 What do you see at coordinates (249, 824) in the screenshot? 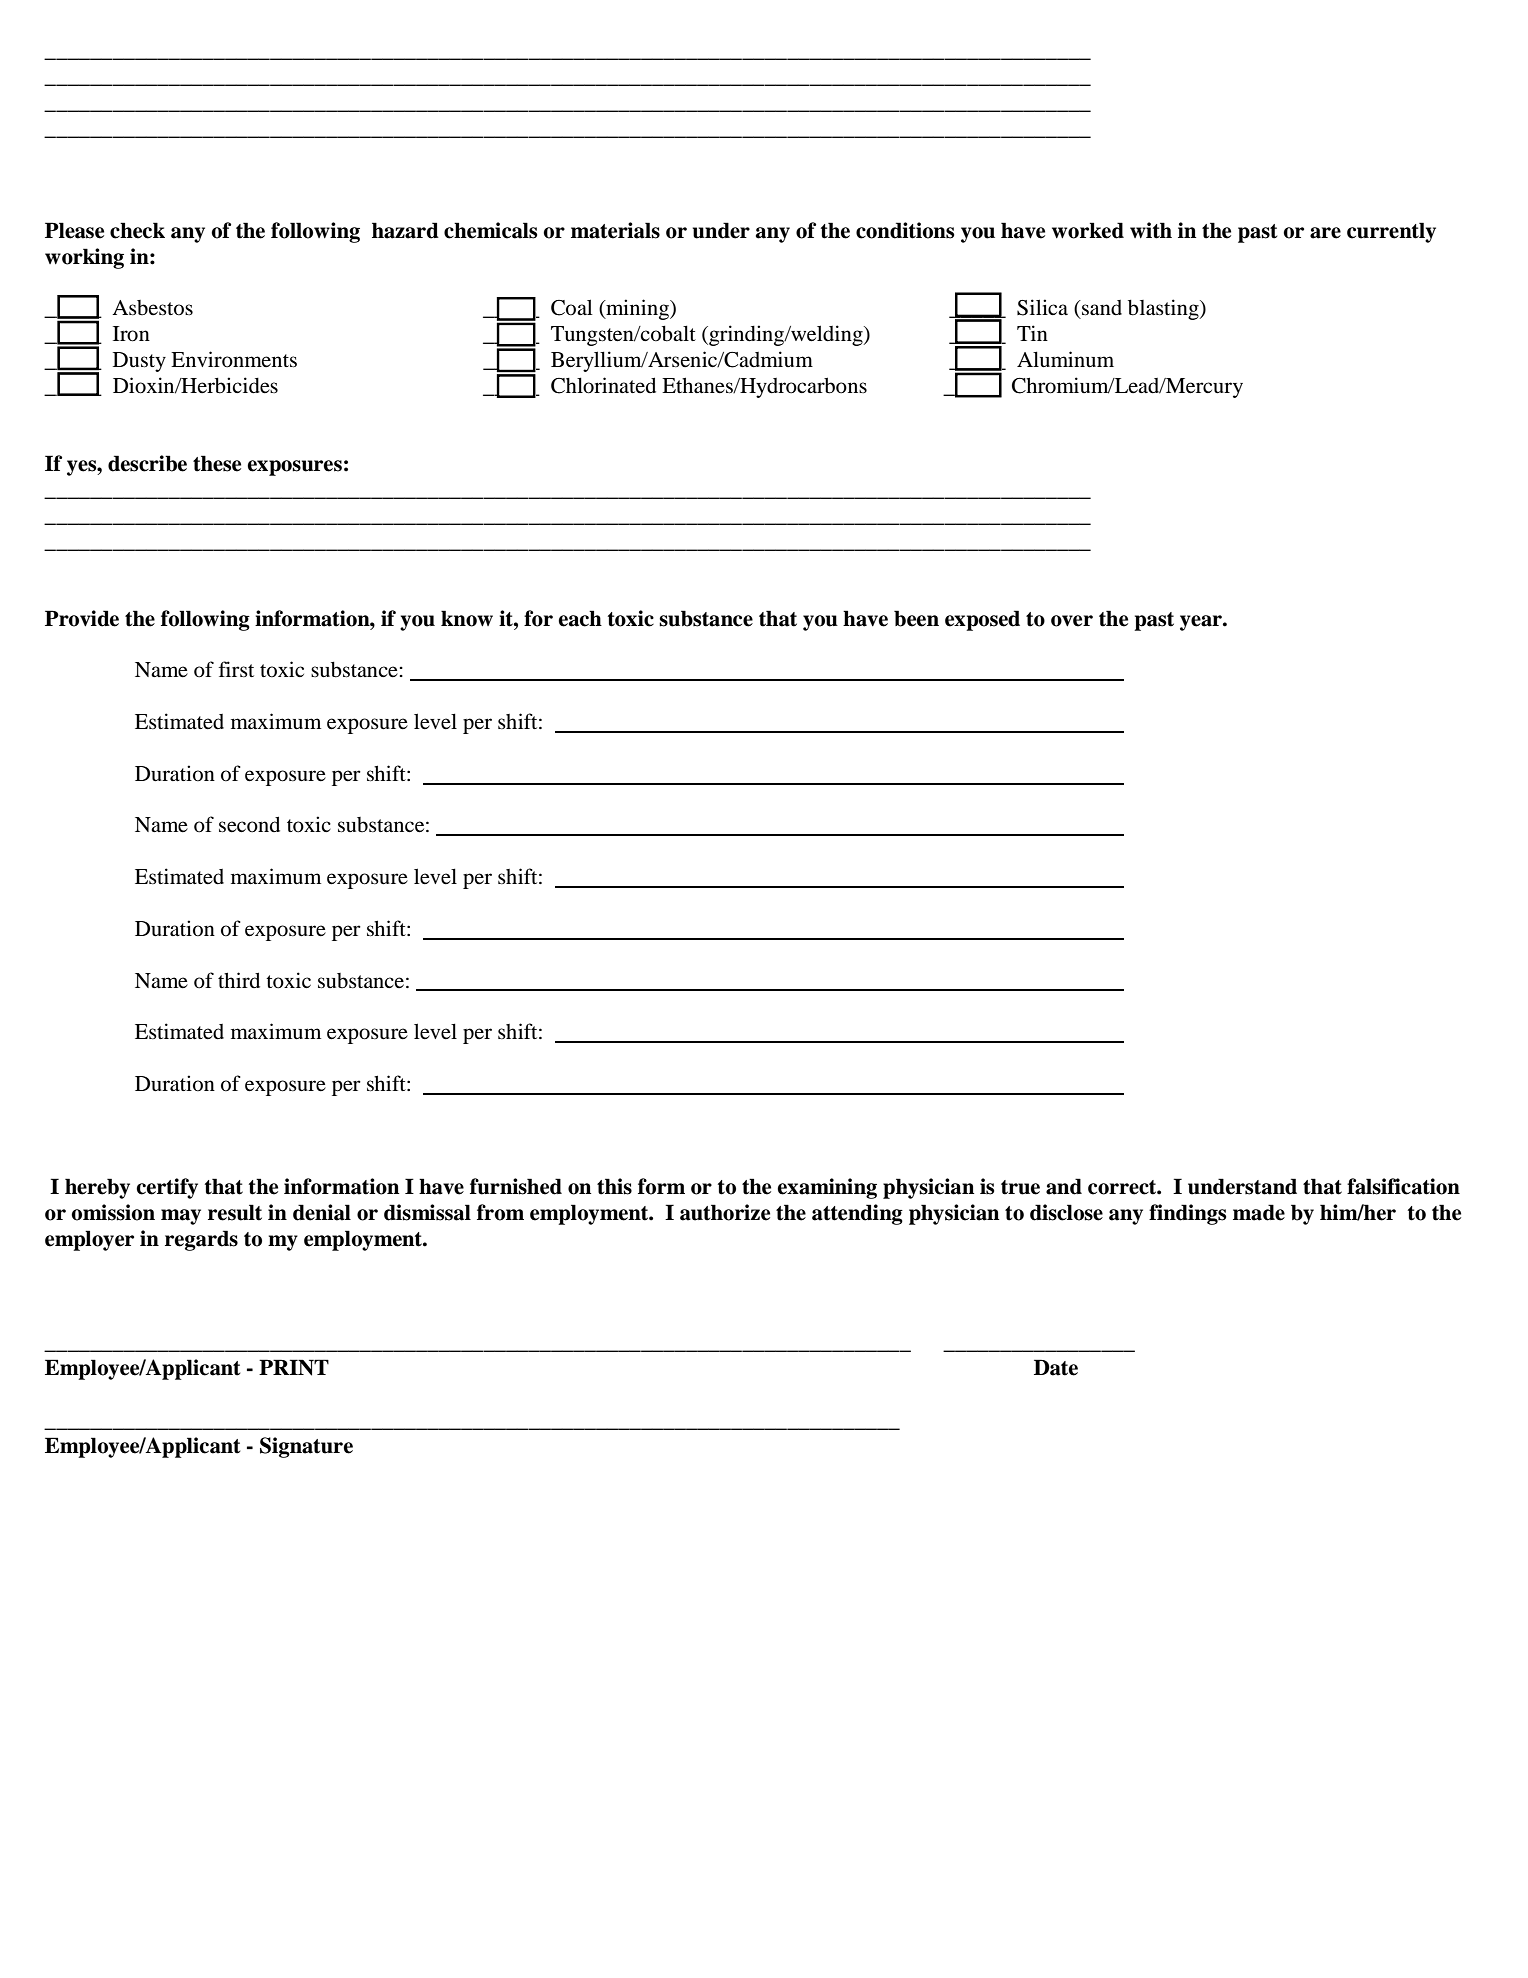
I see `second` at bounding box center [249, 824].
